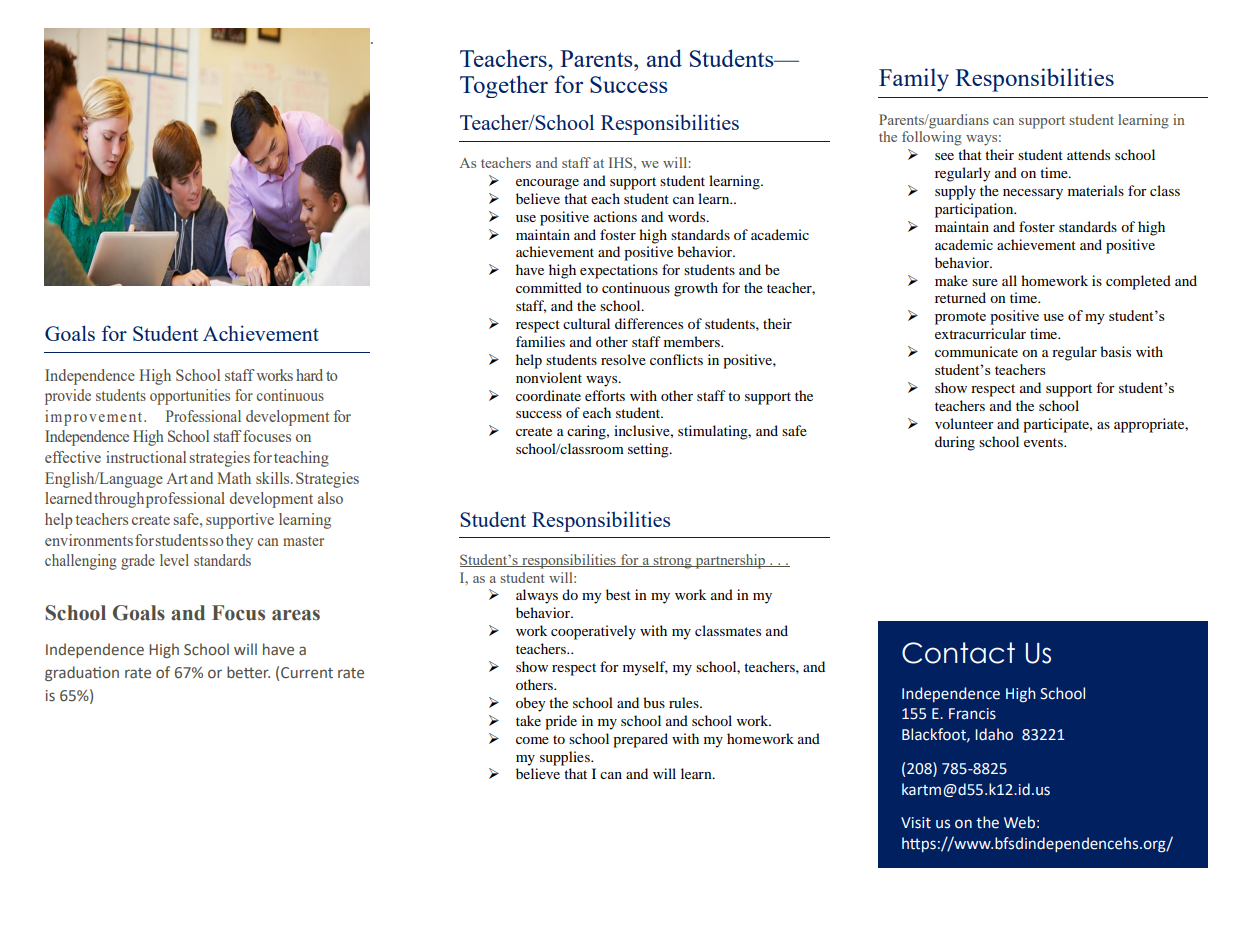  Describe the element at coordinates (914, 80) in the screenshot. I see `Family` at that location.
